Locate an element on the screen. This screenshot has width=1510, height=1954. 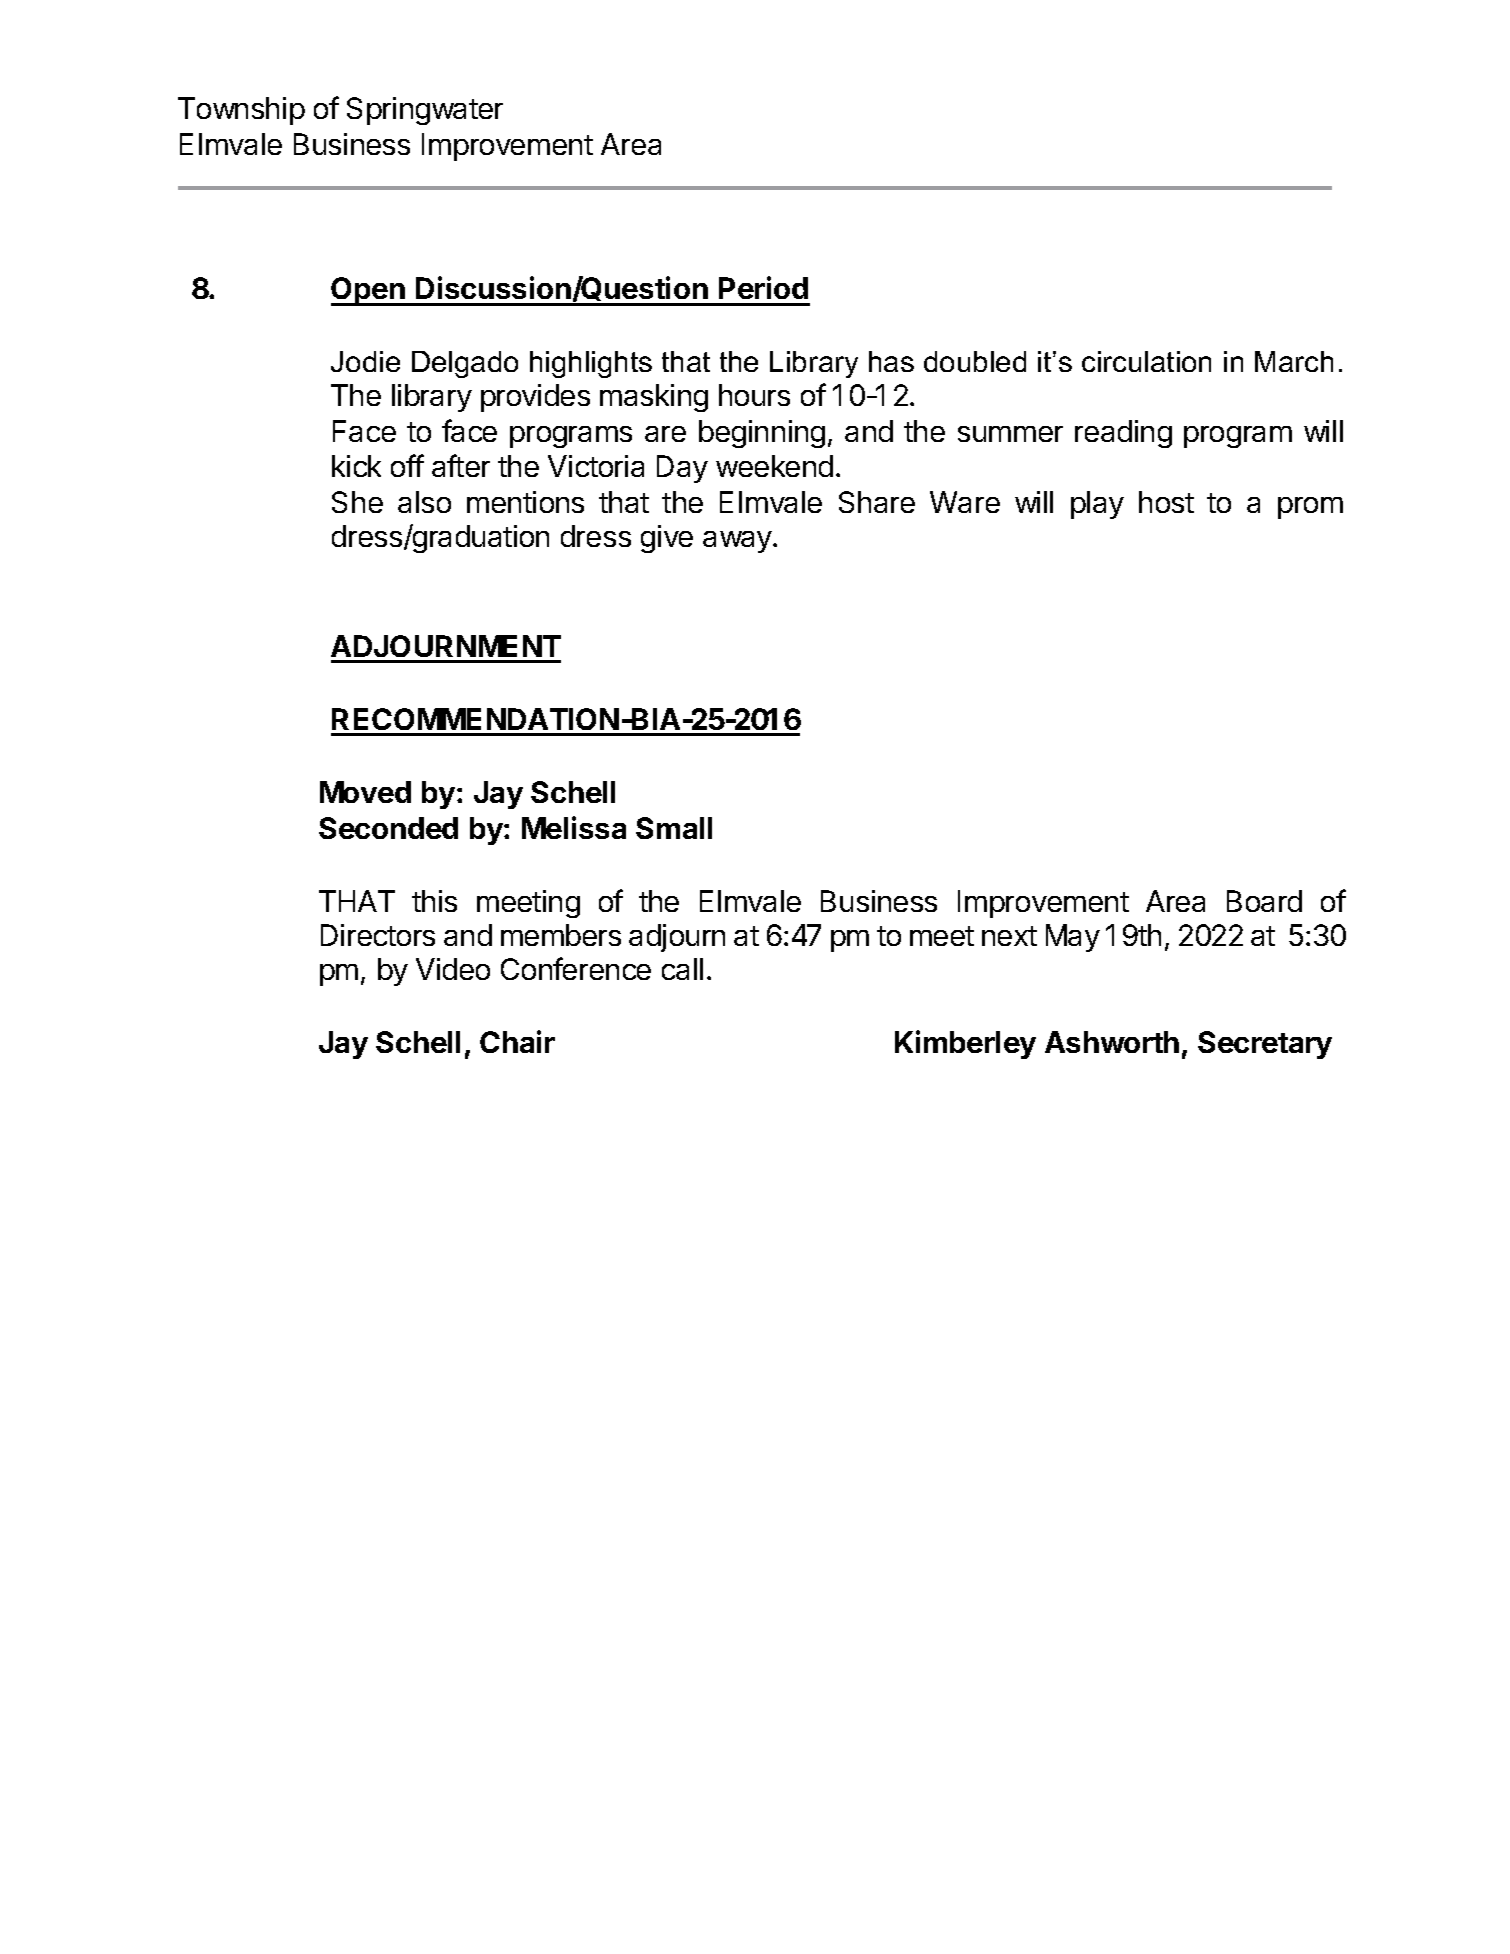
host is located at coordinates (1166, 502).
